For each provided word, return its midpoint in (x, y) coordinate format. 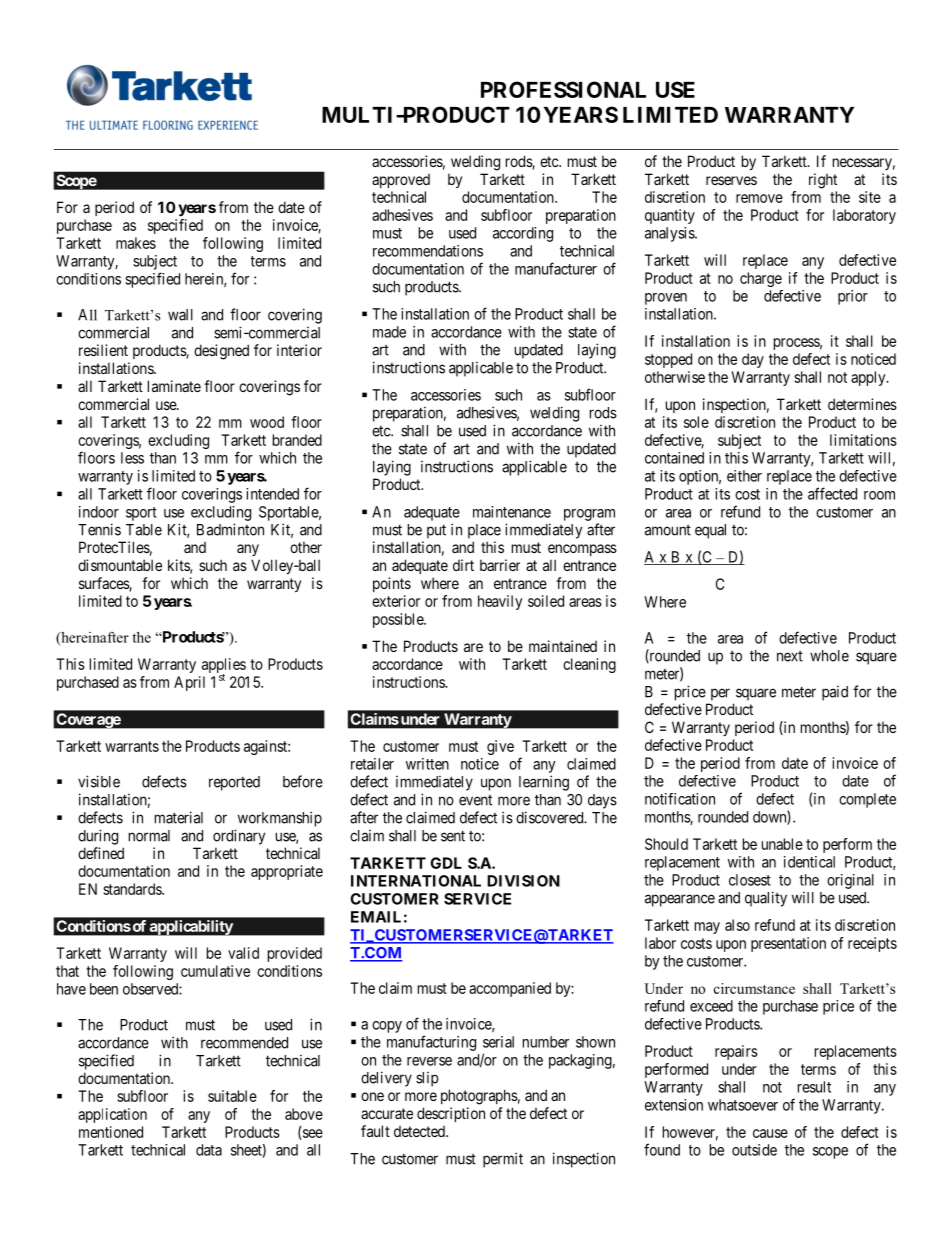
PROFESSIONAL (563, 89)
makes (136, 243)
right (823, 181)
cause (770, 1133)
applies (224, 667)
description (451, 1114)
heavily (500, 602)
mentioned (111, 1132)
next (790, 656)
